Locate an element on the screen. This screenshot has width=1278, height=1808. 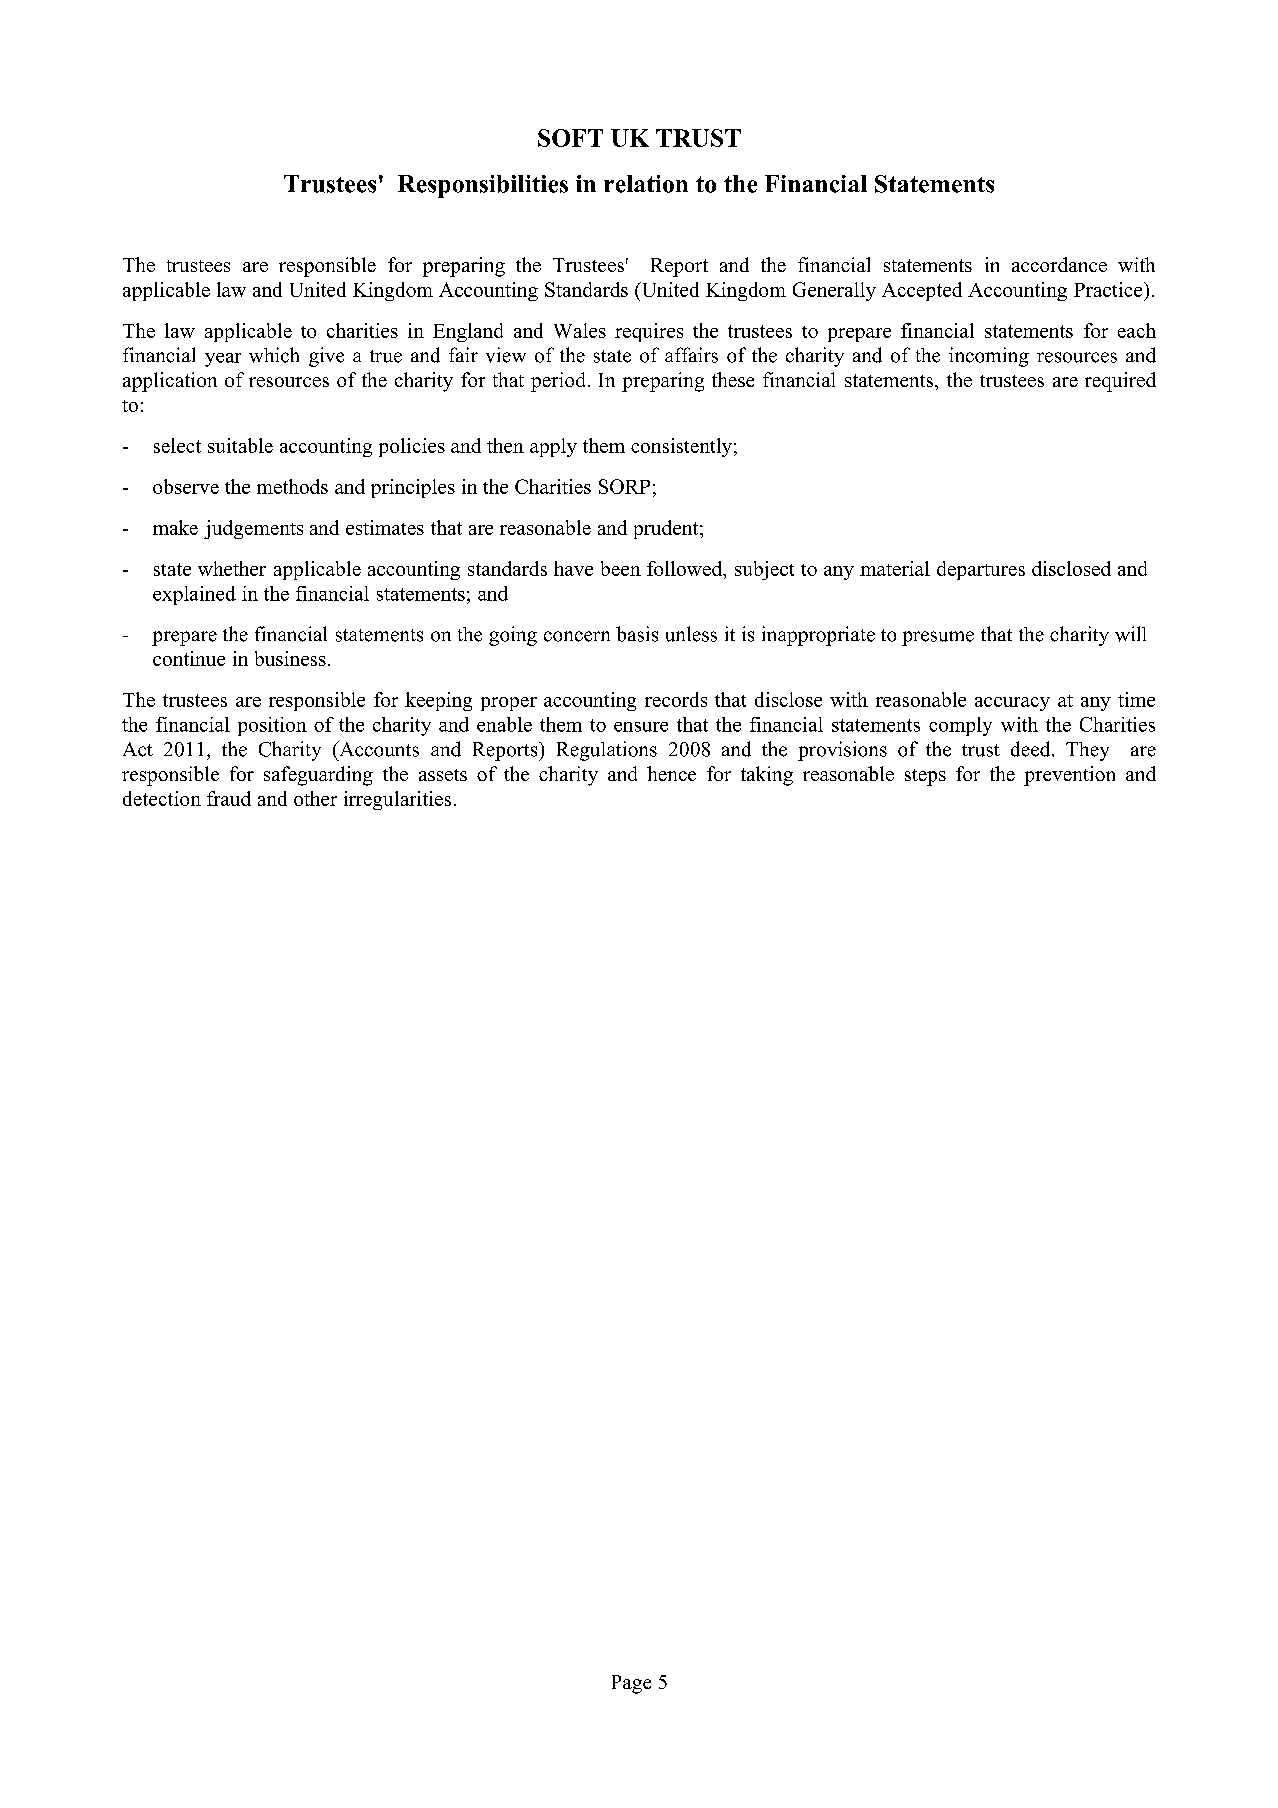
prevention is located at coordinates (1069, 776).
